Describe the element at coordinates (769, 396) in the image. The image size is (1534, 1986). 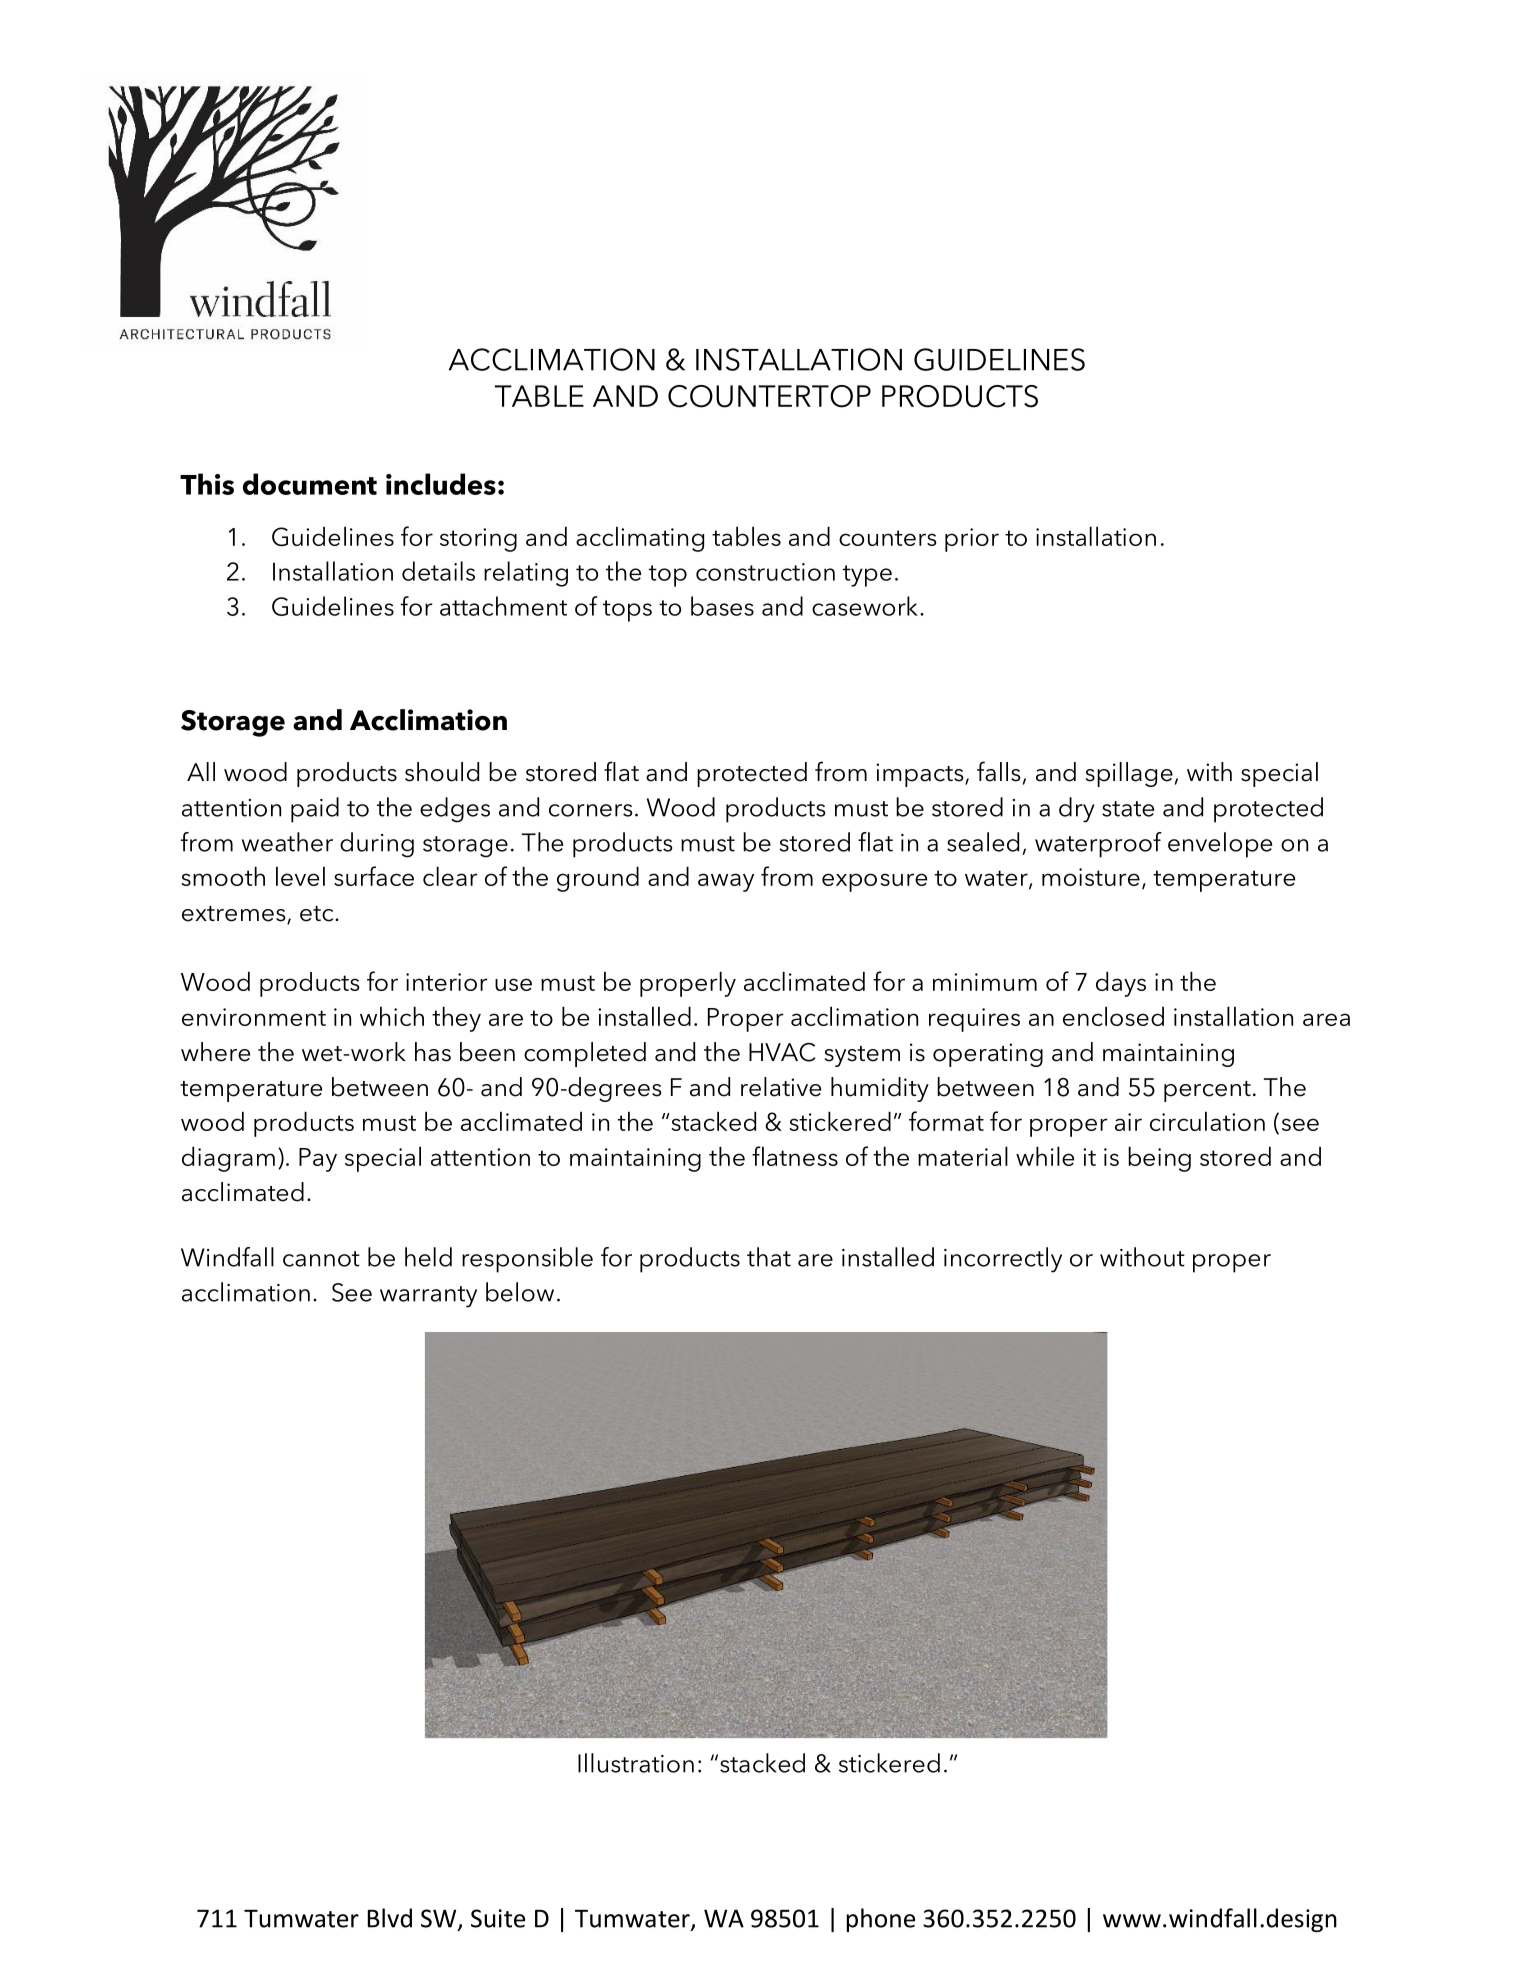
I see `COUNTERTOP` at that location.
